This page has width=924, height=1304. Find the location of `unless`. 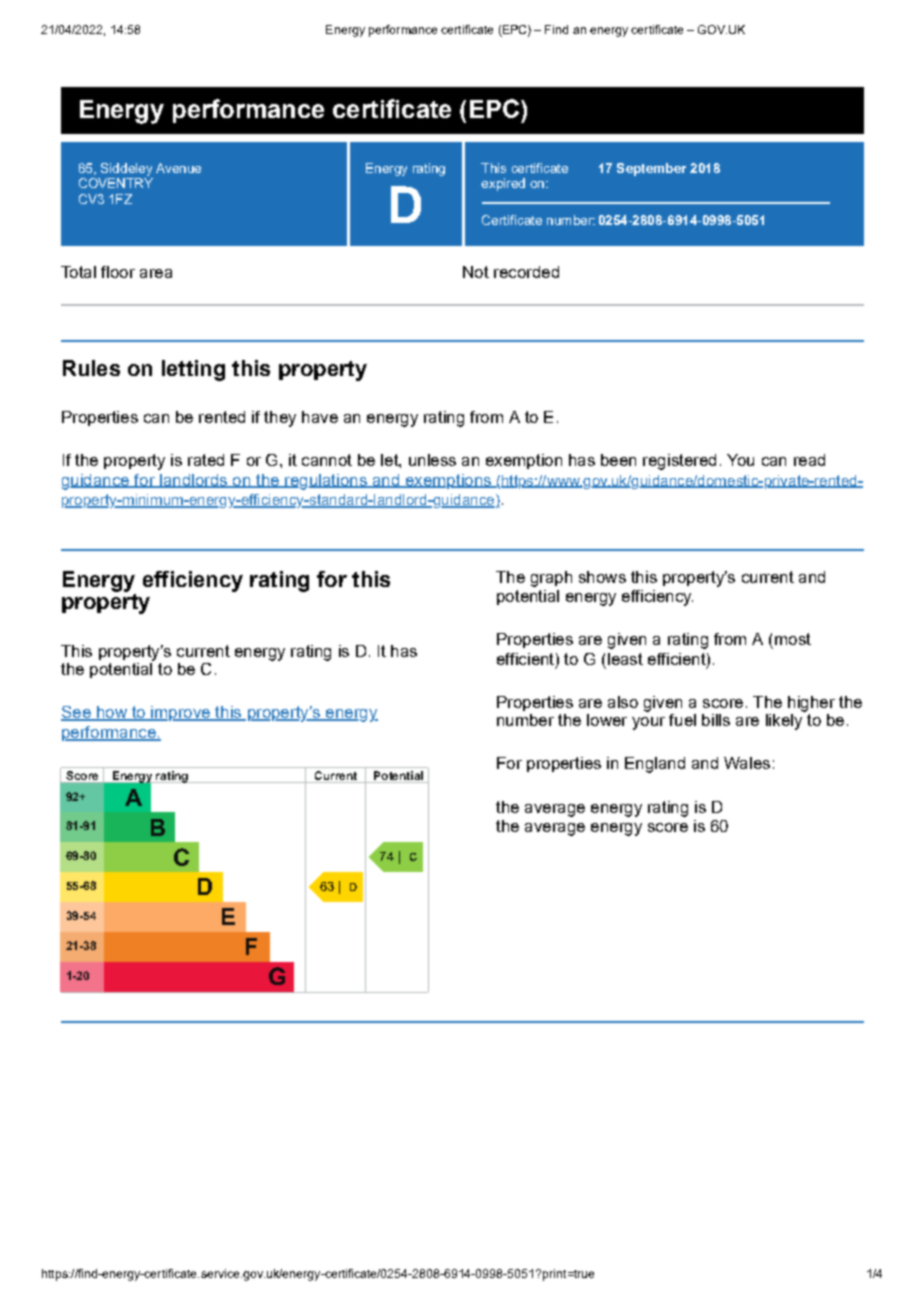

unless is located at coordinates (432, 460).
